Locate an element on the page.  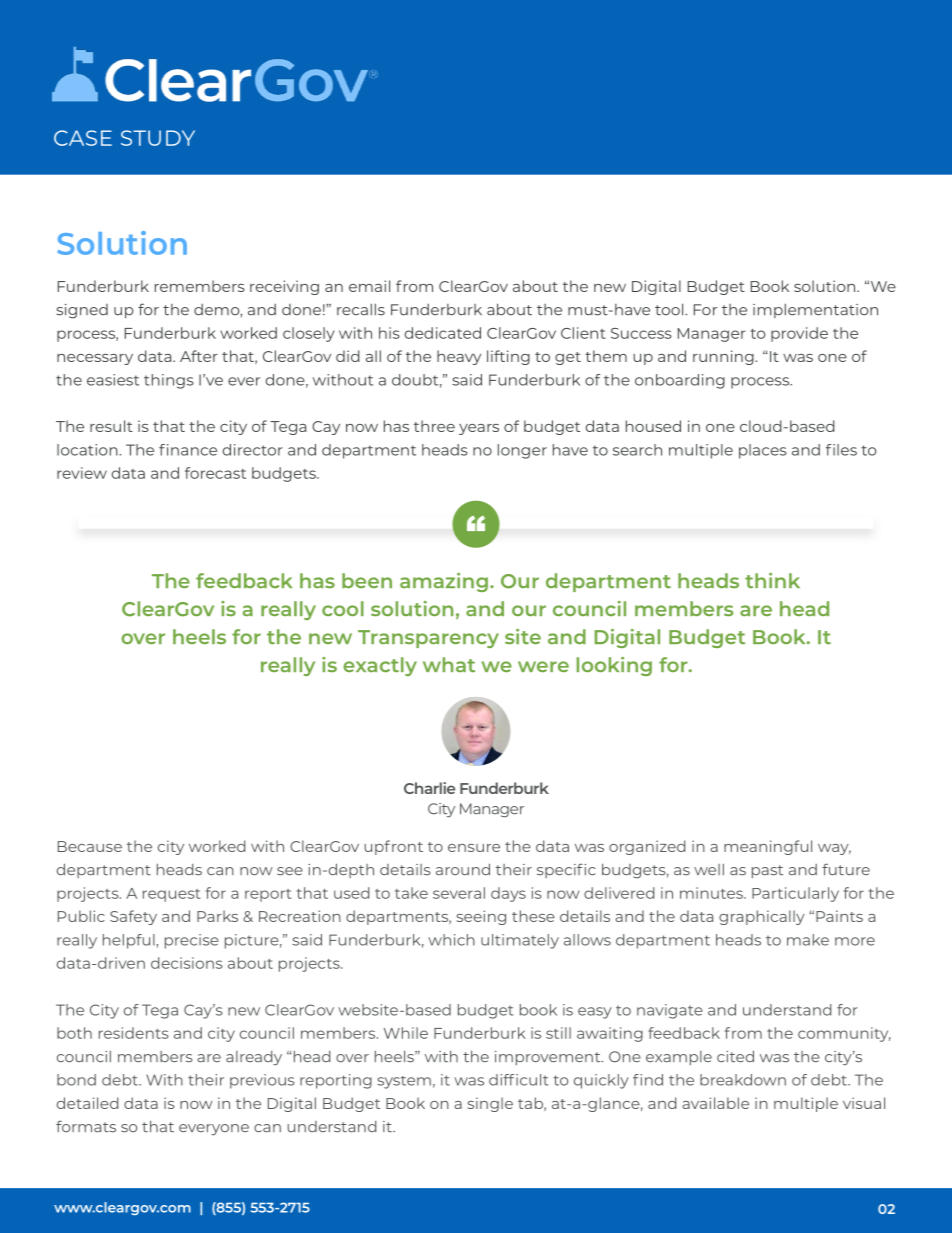
longer is located at coordinates (522, 451).
